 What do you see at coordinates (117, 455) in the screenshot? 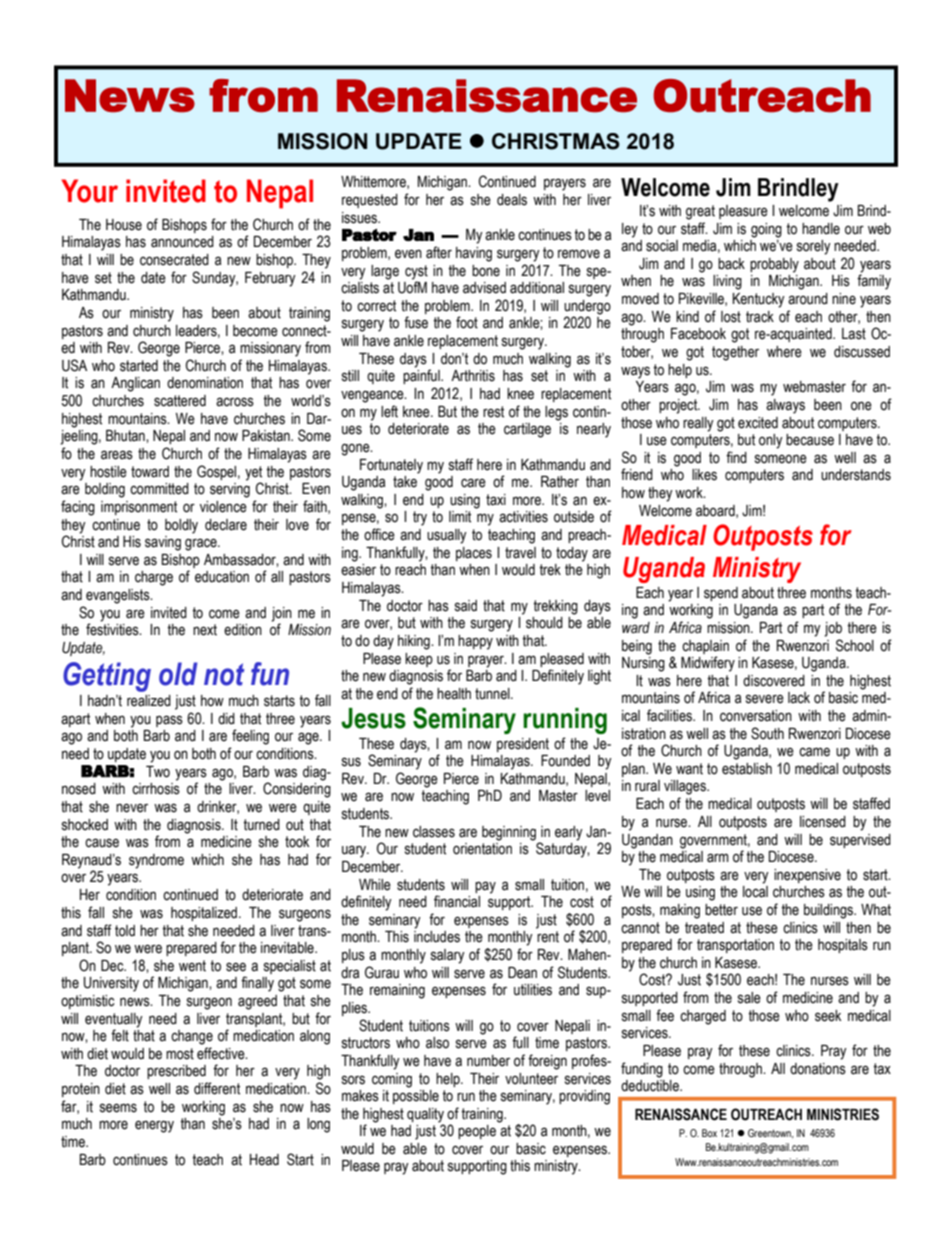
I see `areas` at bounding box center [117, 455].
